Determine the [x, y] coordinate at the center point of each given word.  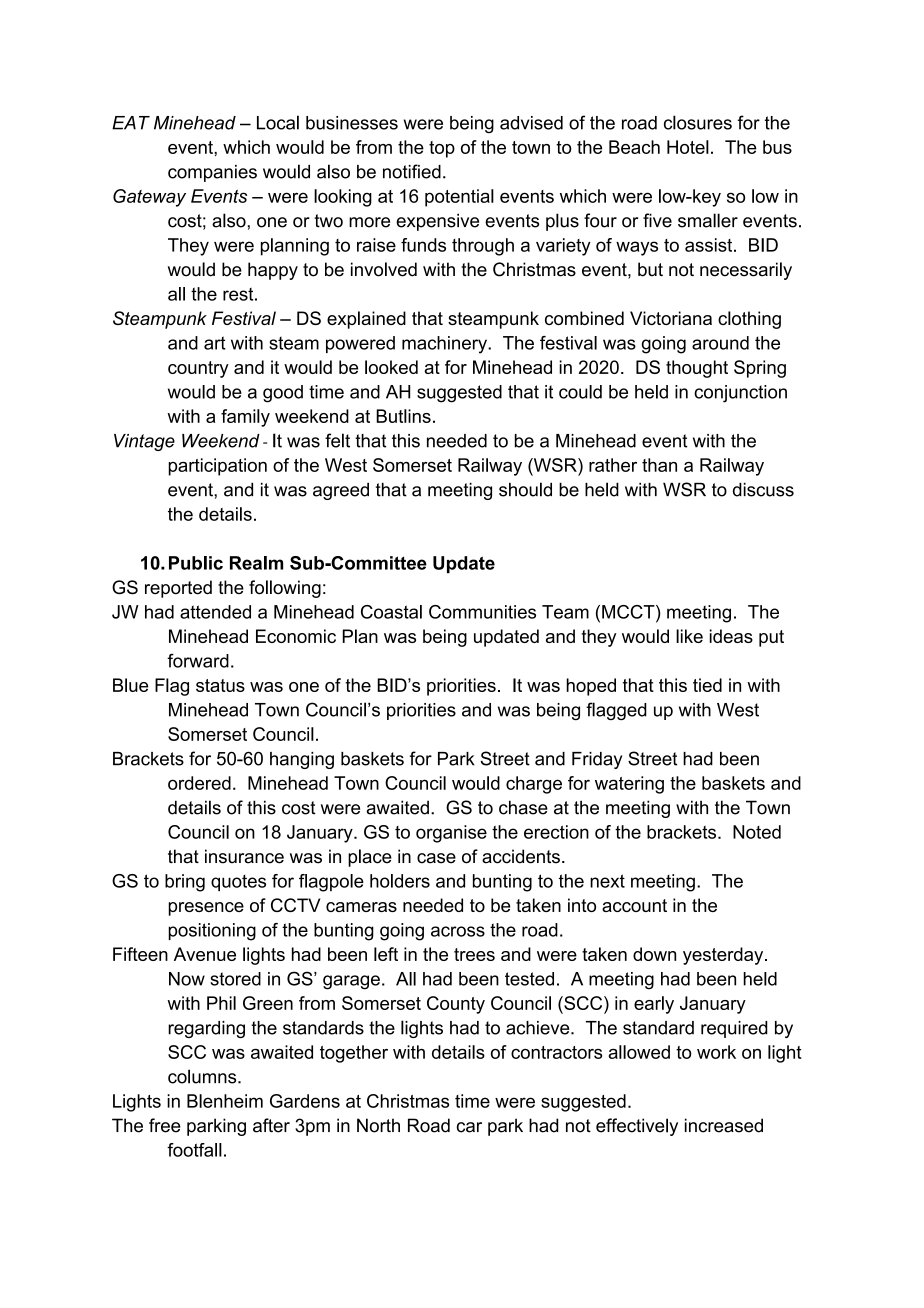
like [689, 636]
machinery [445, 345]
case [436, 858]
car [469, 1127]
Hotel [688, 147]
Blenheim [225, 1101]
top [442, 149]
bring [185, 883]
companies [212, 173]
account [634, 905]
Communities [482, 612]
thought [697, 369]
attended [215, 612]
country [198, 369]
